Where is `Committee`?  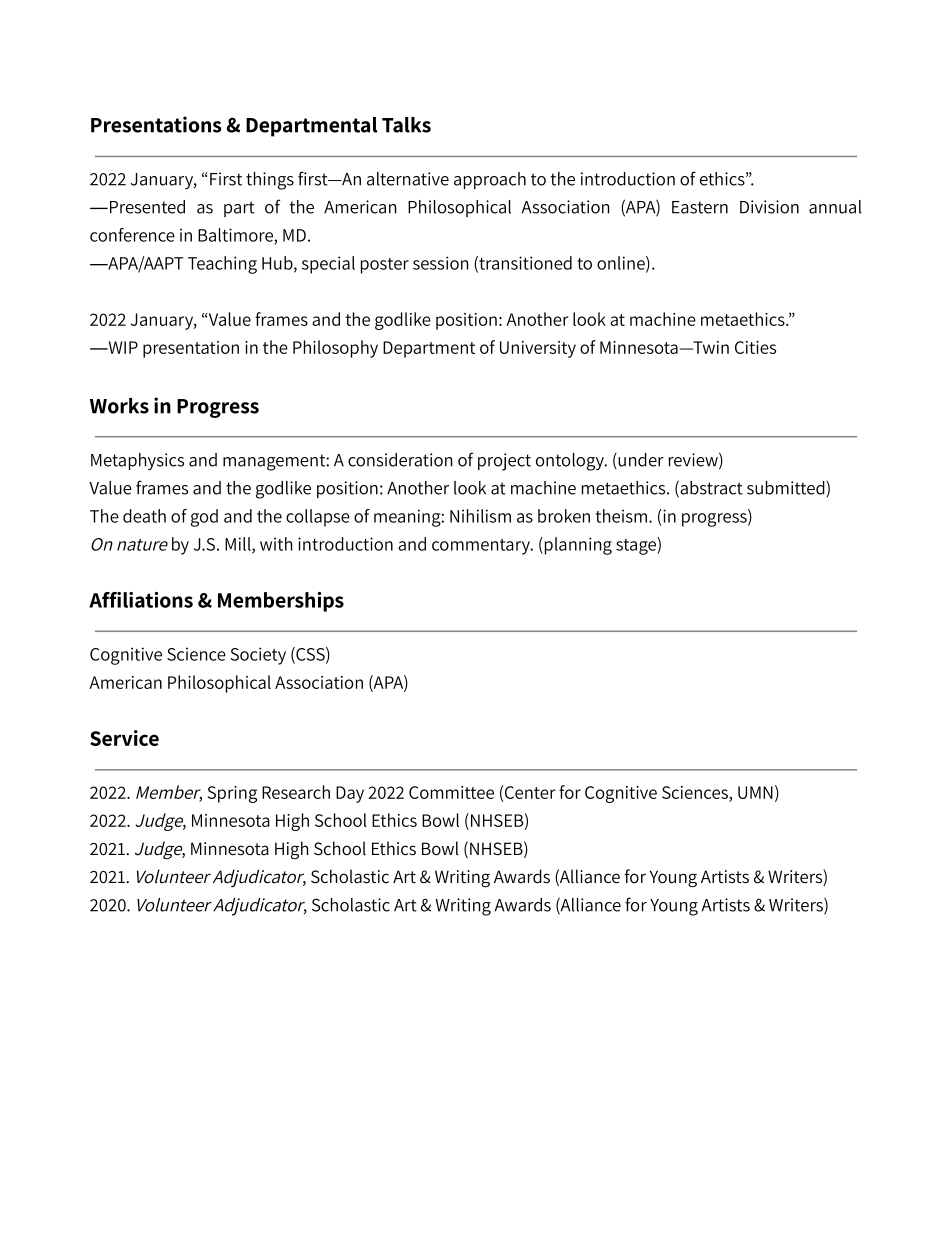 Committee is located at coordinates (451, 792).
